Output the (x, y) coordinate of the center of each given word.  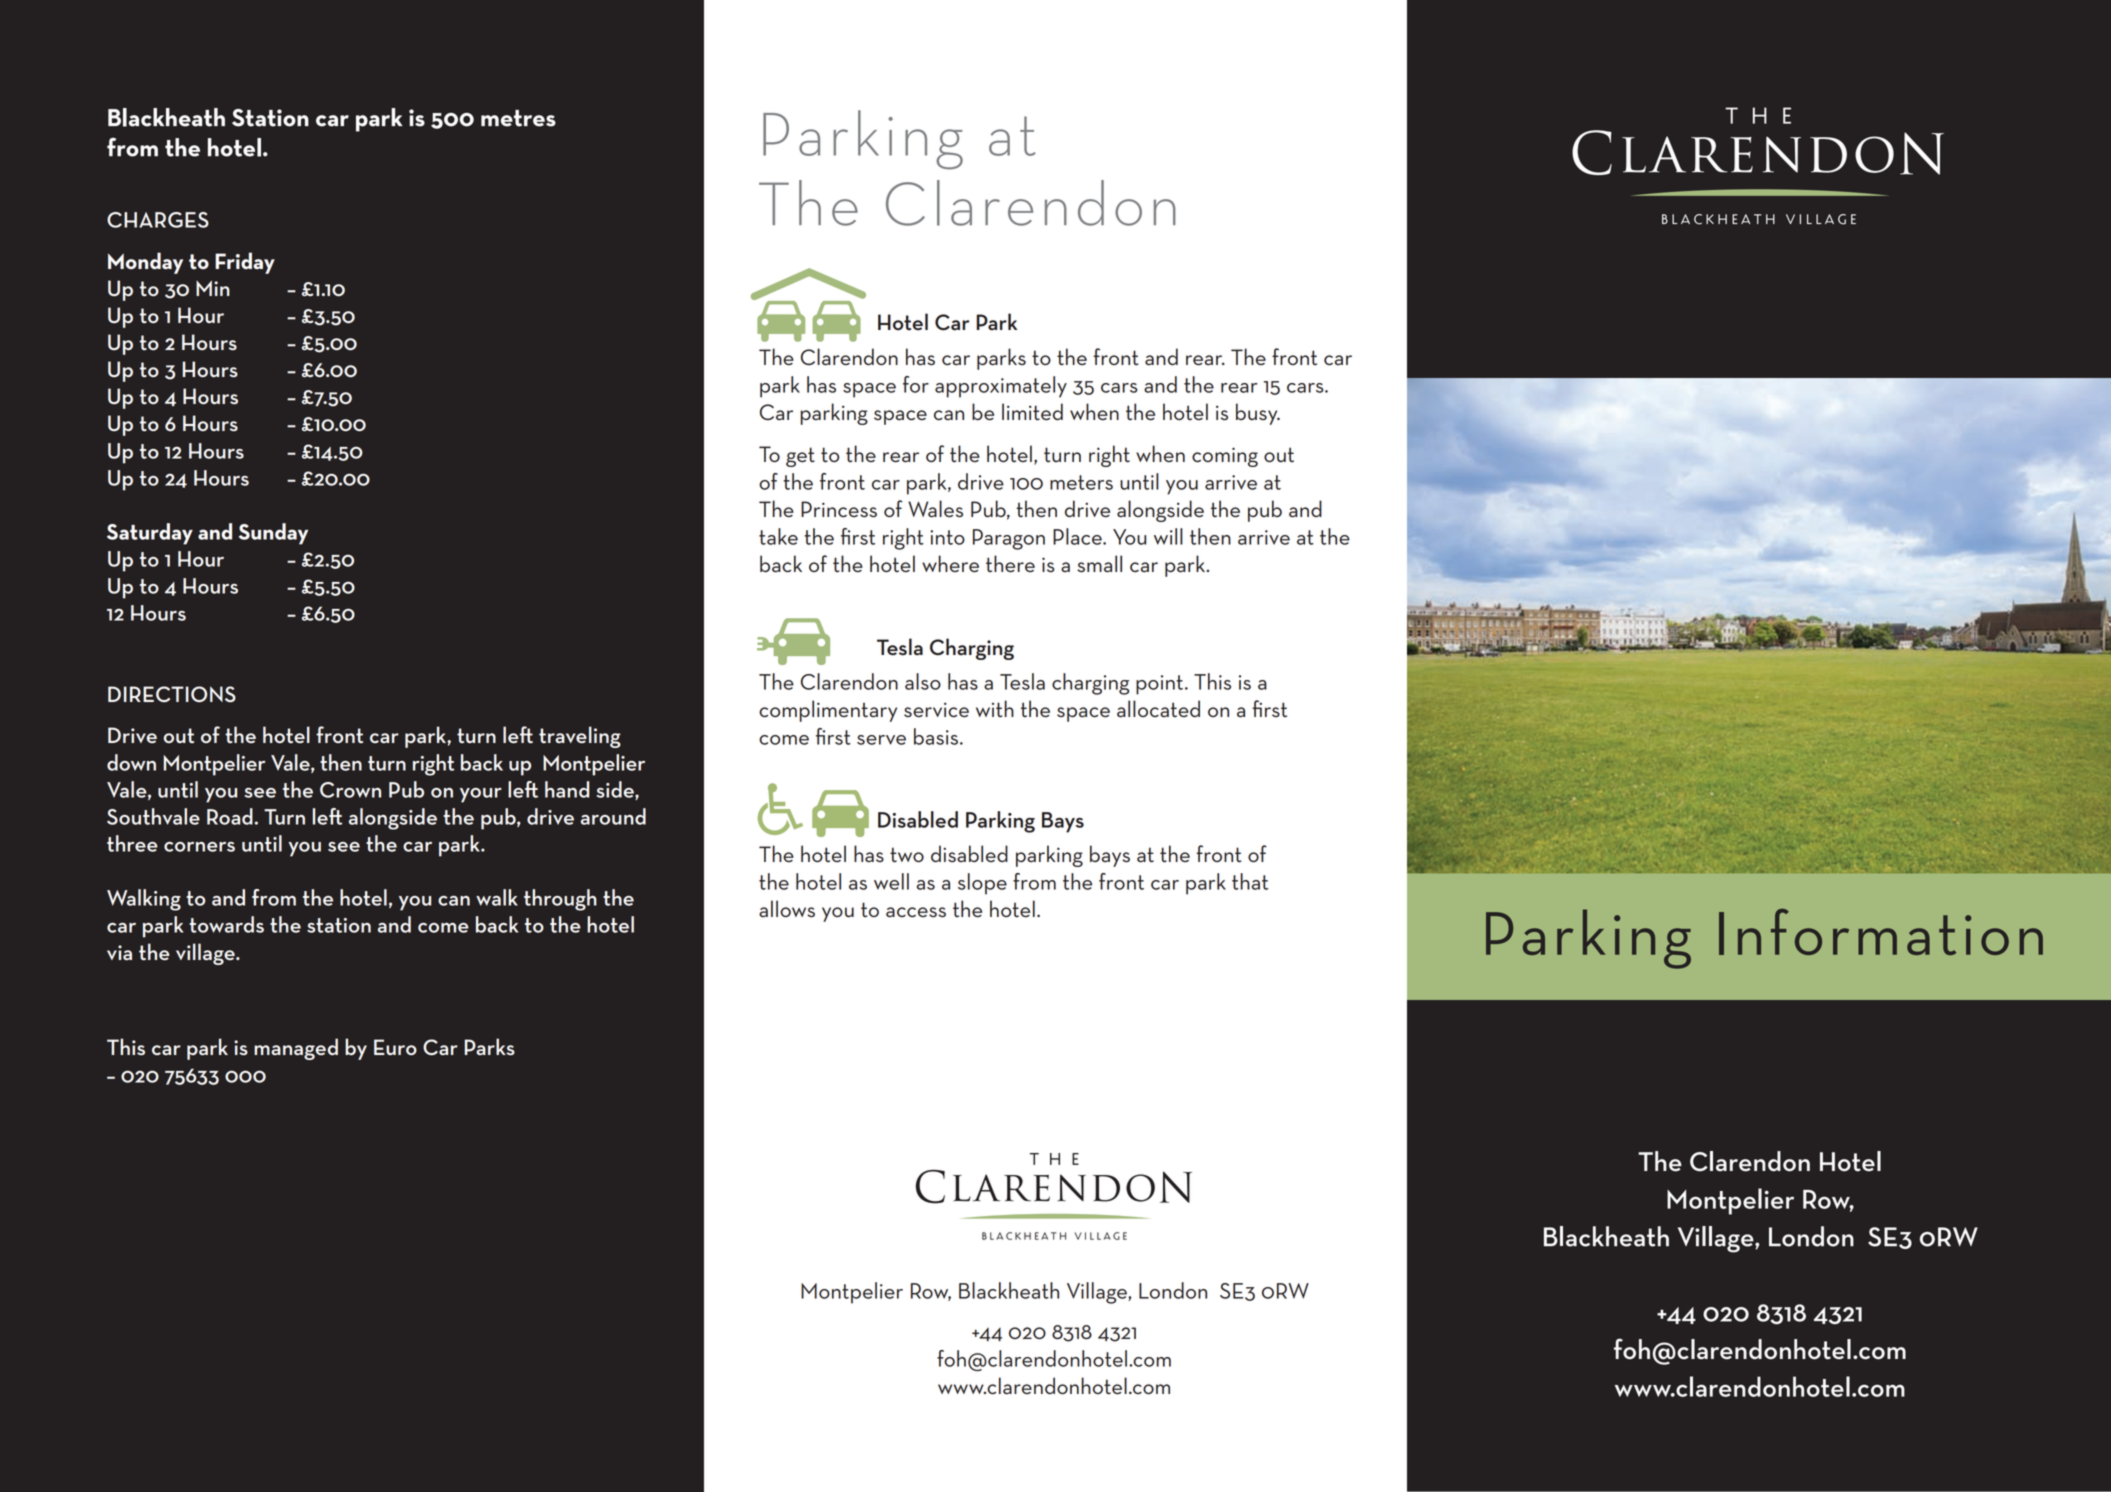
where (950, 564)
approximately (1001, 387)
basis (936, 736)
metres (518, 118)
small (1099, 564)
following (321, 598)
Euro (395, 1047)
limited (1032, 412)
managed (296, 1049)
